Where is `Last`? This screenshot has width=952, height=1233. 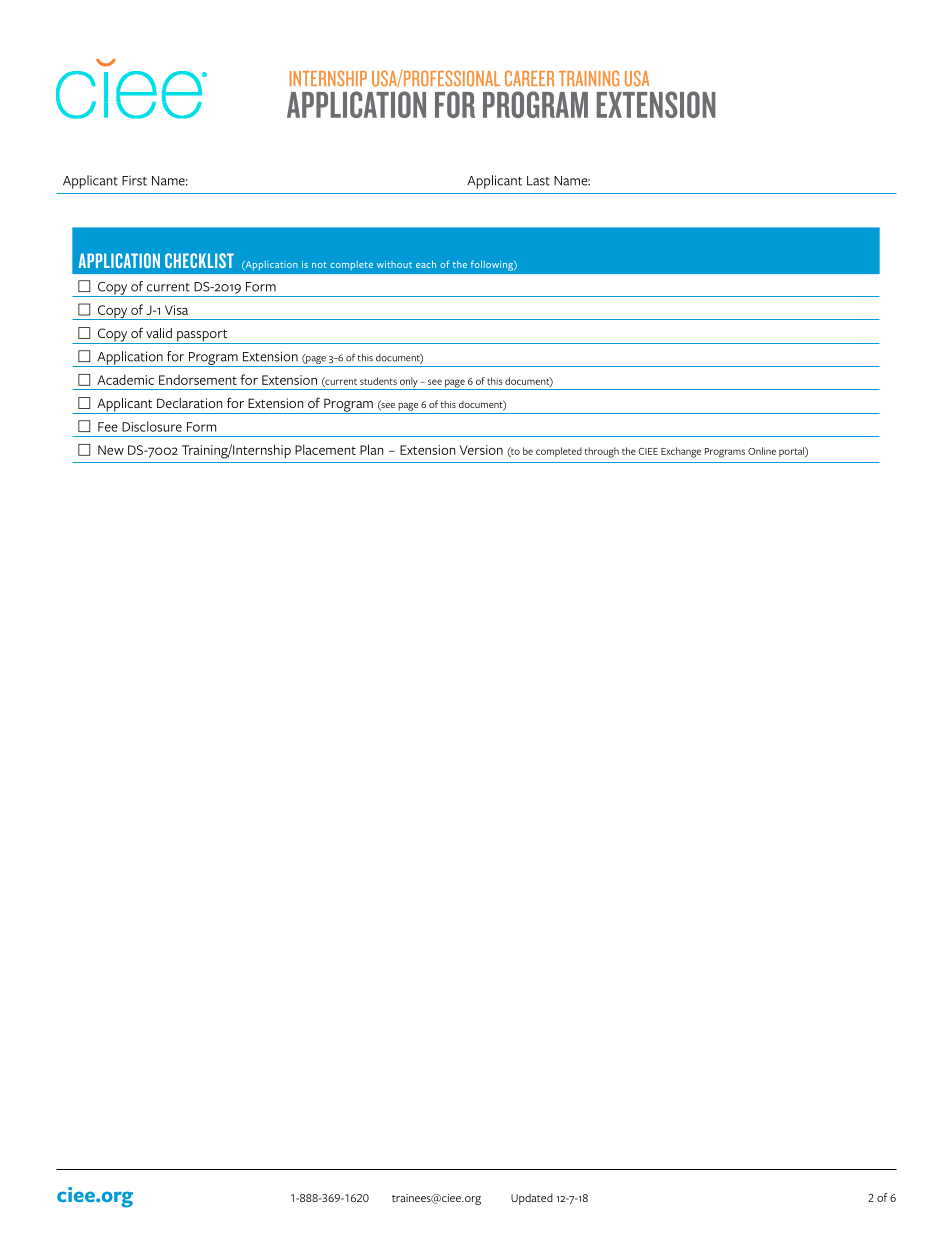 Last is located at coordinates (538, 181).
